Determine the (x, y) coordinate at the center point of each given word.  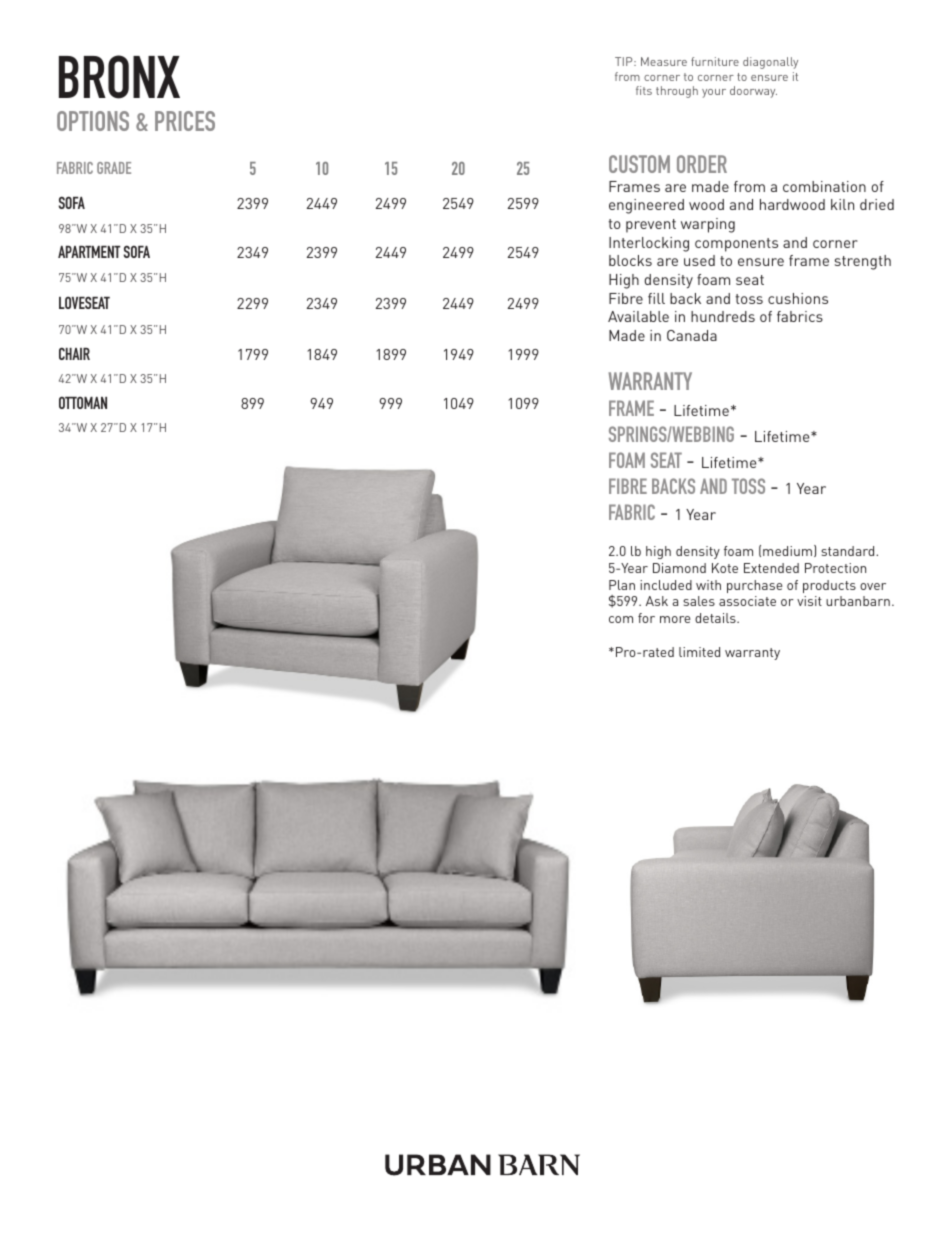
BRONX (119, 77)
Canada (692, 335)
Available (638, 316)
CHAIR (74, 353)
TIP (625, 61)
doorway (753, 92)
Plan (622, 585)
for (646, 618)
